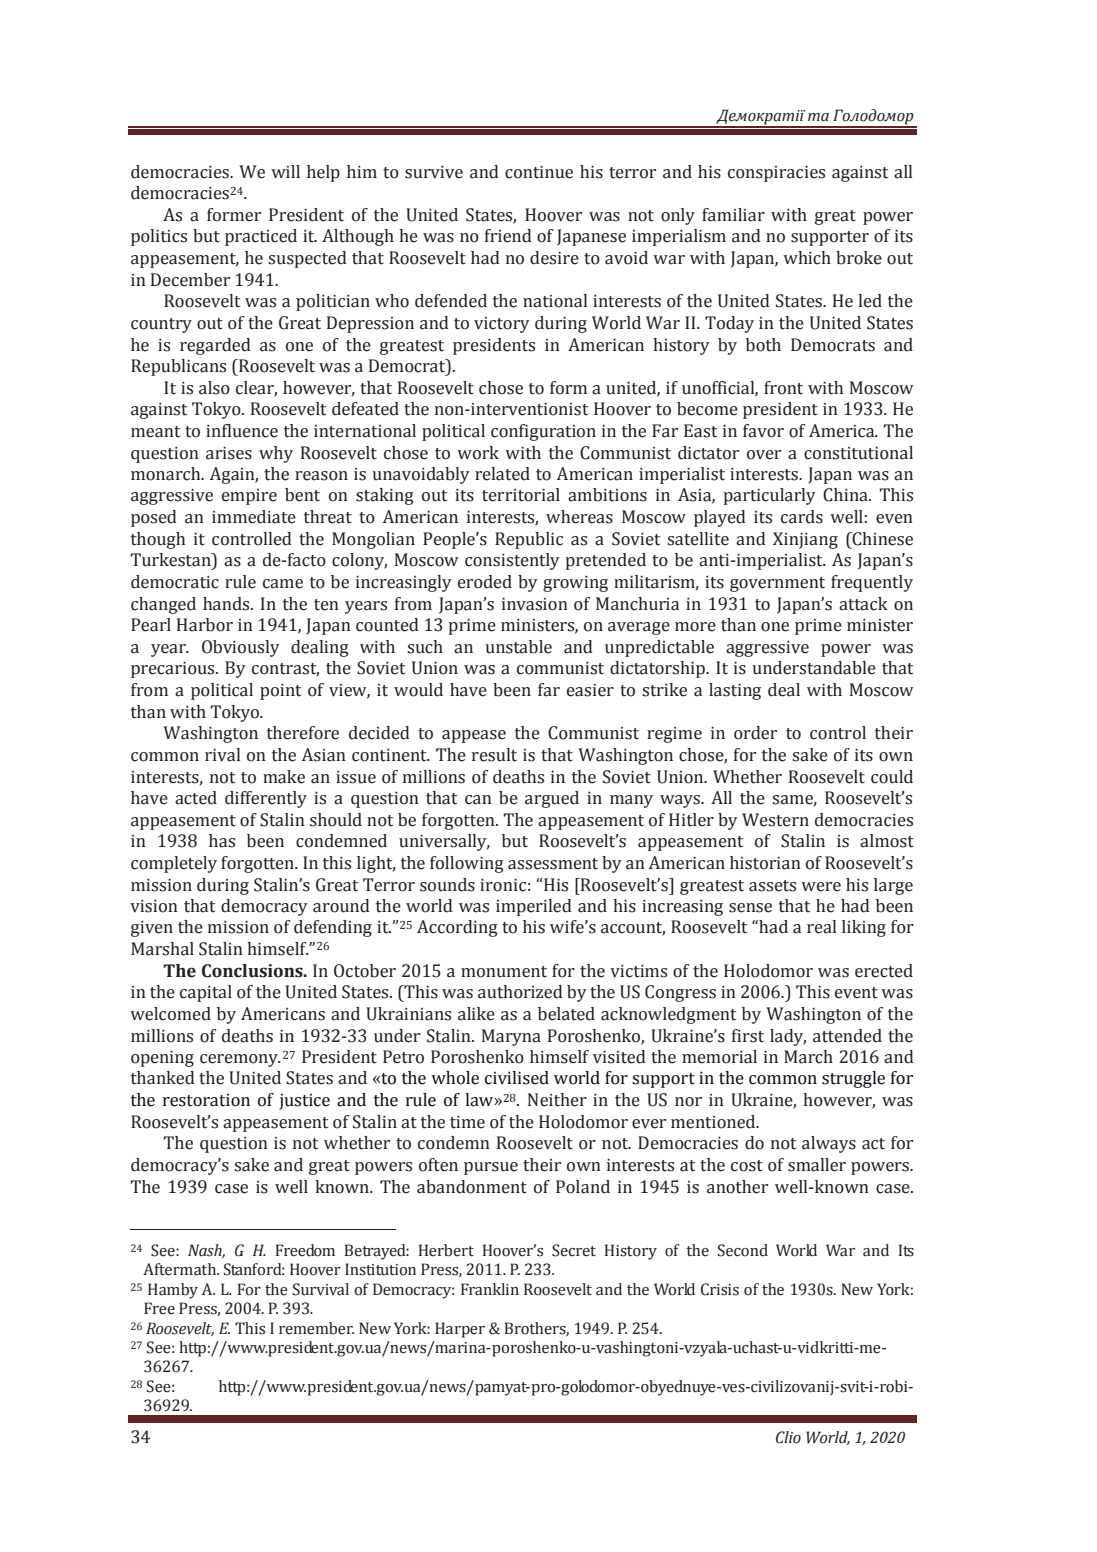  What do you see at coordinates (494, 755) in the page?
I see `result` at bounding box center [494, 755].
